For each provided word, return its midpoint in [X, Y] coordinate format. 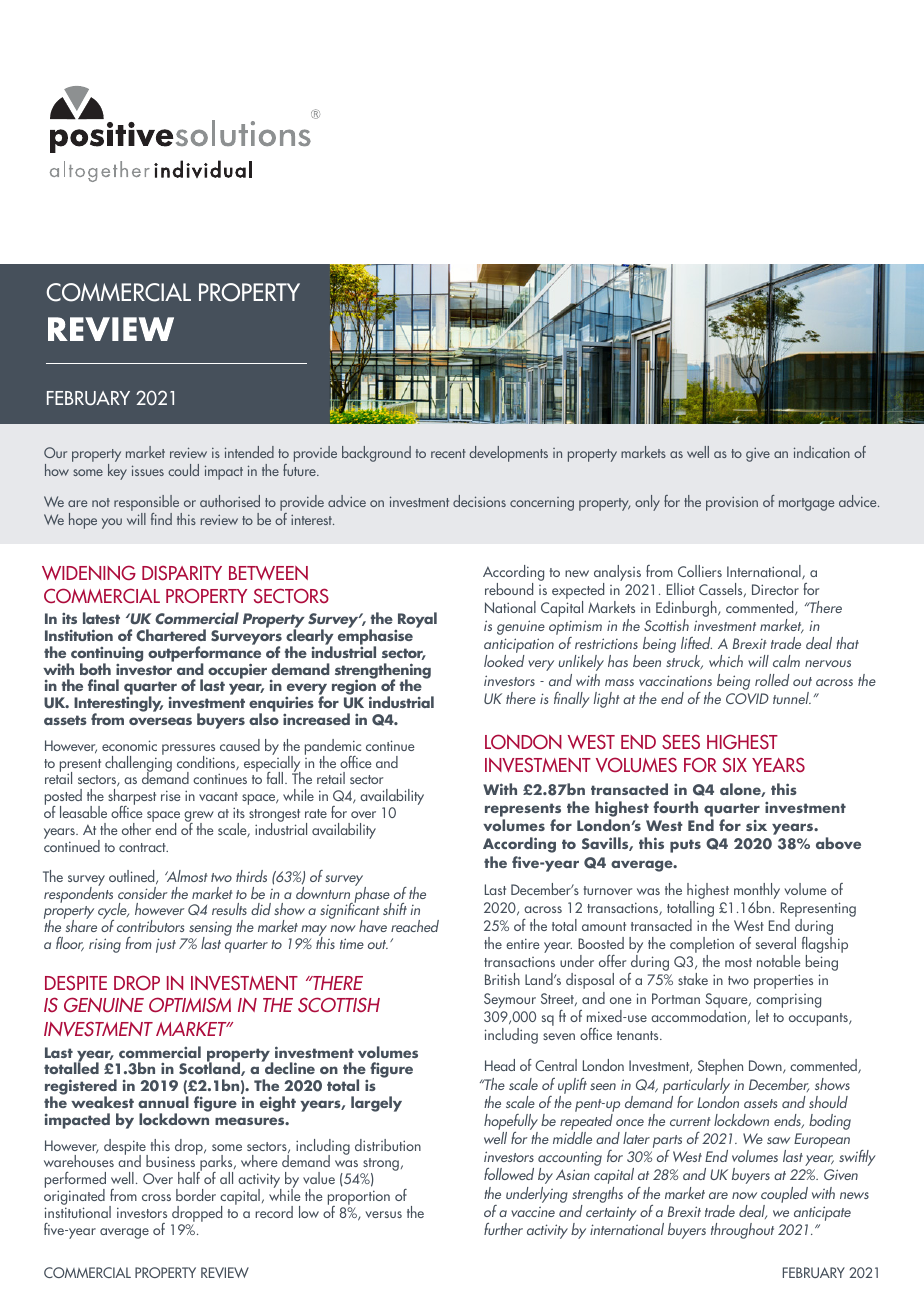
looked [504, 661]
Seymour [510, 1000]
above [838, 843]
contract [143, 847]
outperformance [204, 654]
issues [148, 470]
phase [372, 895]
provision [732, 504]
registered [81, 1088]
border [196, 1195]
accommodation [698, 1016]
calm [786, 661]
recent [448, 453]
